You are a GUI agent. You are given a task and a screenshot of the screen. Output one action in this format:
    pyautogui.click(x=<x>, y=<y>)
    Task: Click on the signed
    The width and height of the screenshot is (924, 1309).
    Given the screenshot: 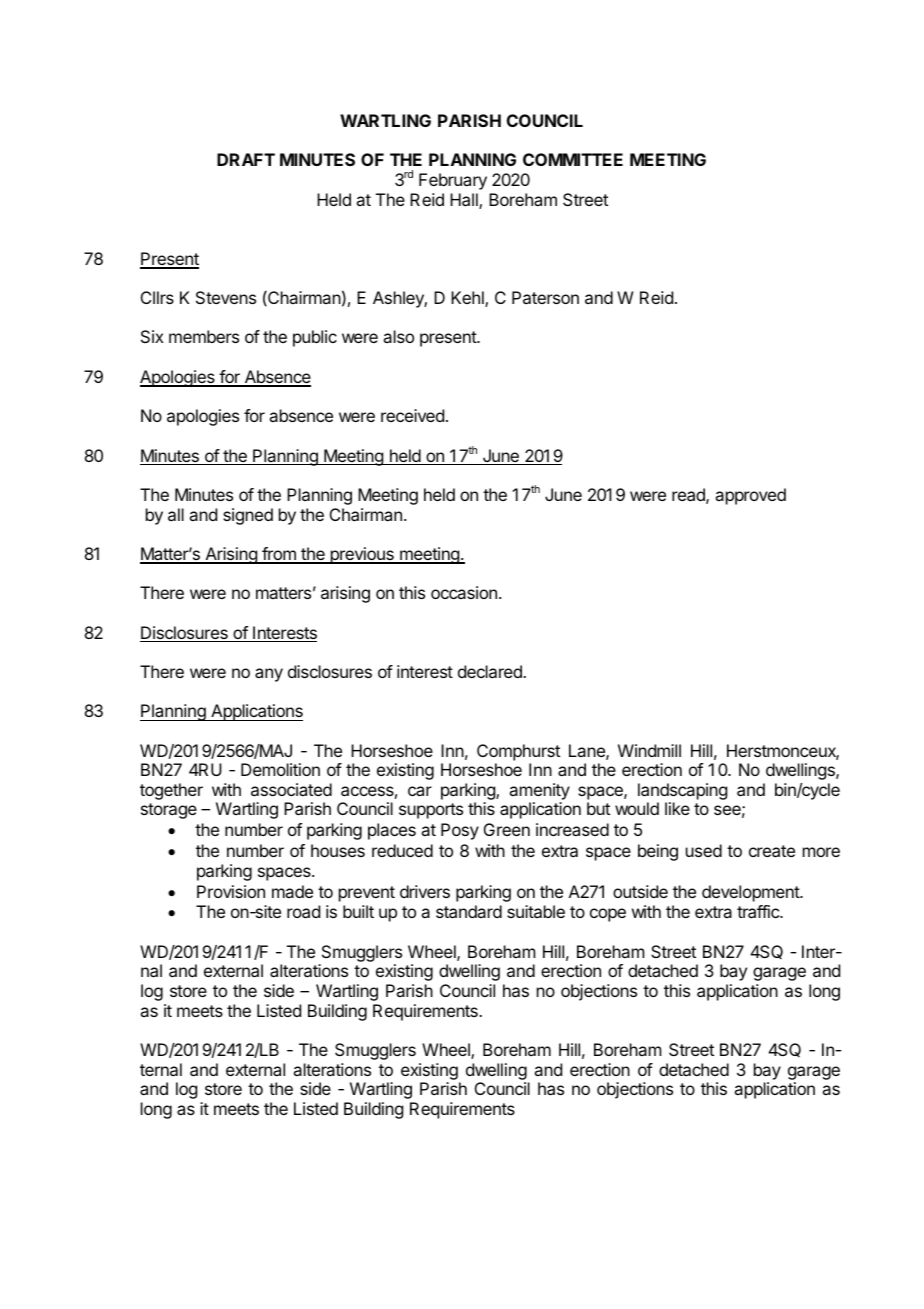 What is the action you would take?
    pyautogui.click(x=248, y=516)
